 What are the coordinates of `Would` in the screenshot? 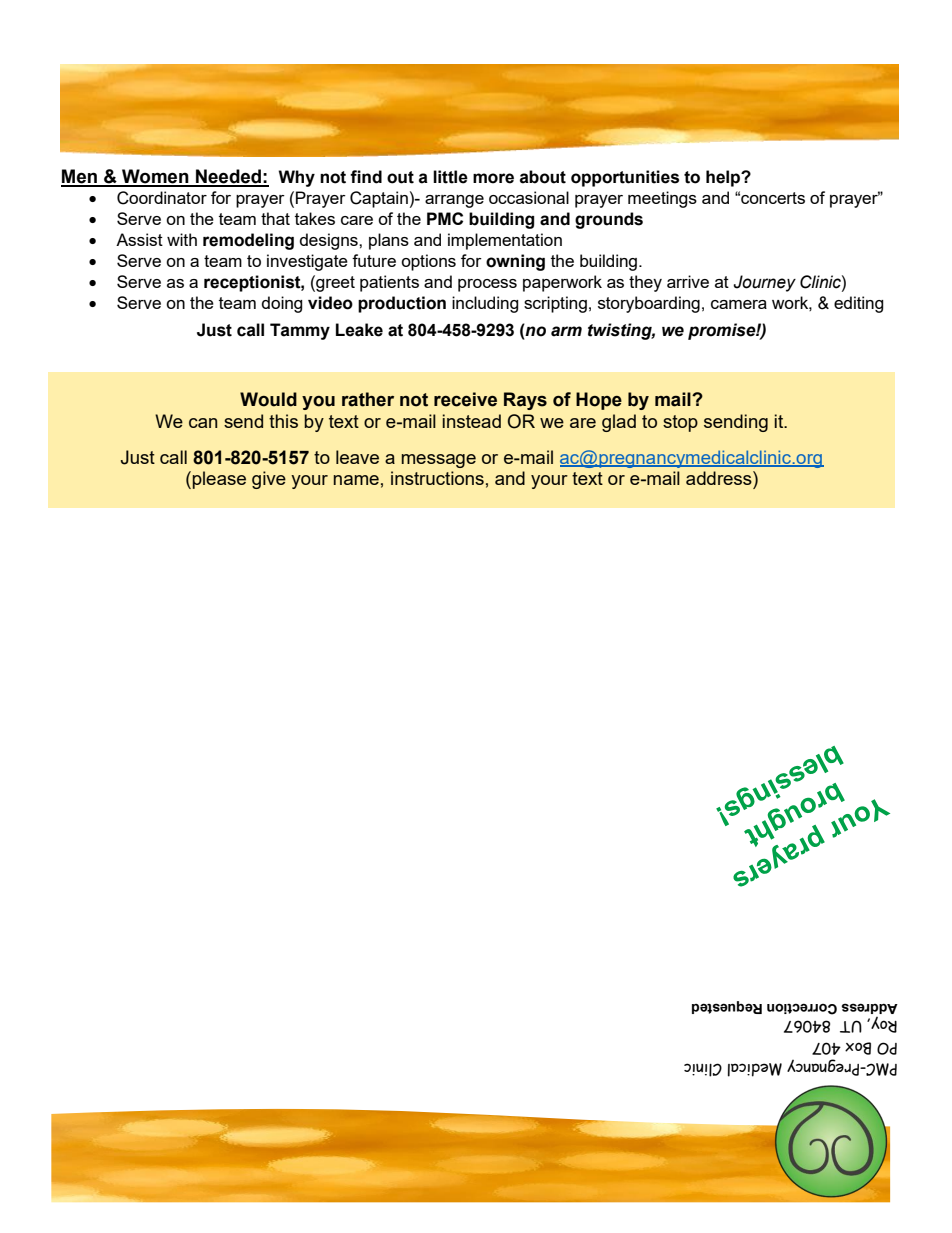 It's located at (268, 399).
